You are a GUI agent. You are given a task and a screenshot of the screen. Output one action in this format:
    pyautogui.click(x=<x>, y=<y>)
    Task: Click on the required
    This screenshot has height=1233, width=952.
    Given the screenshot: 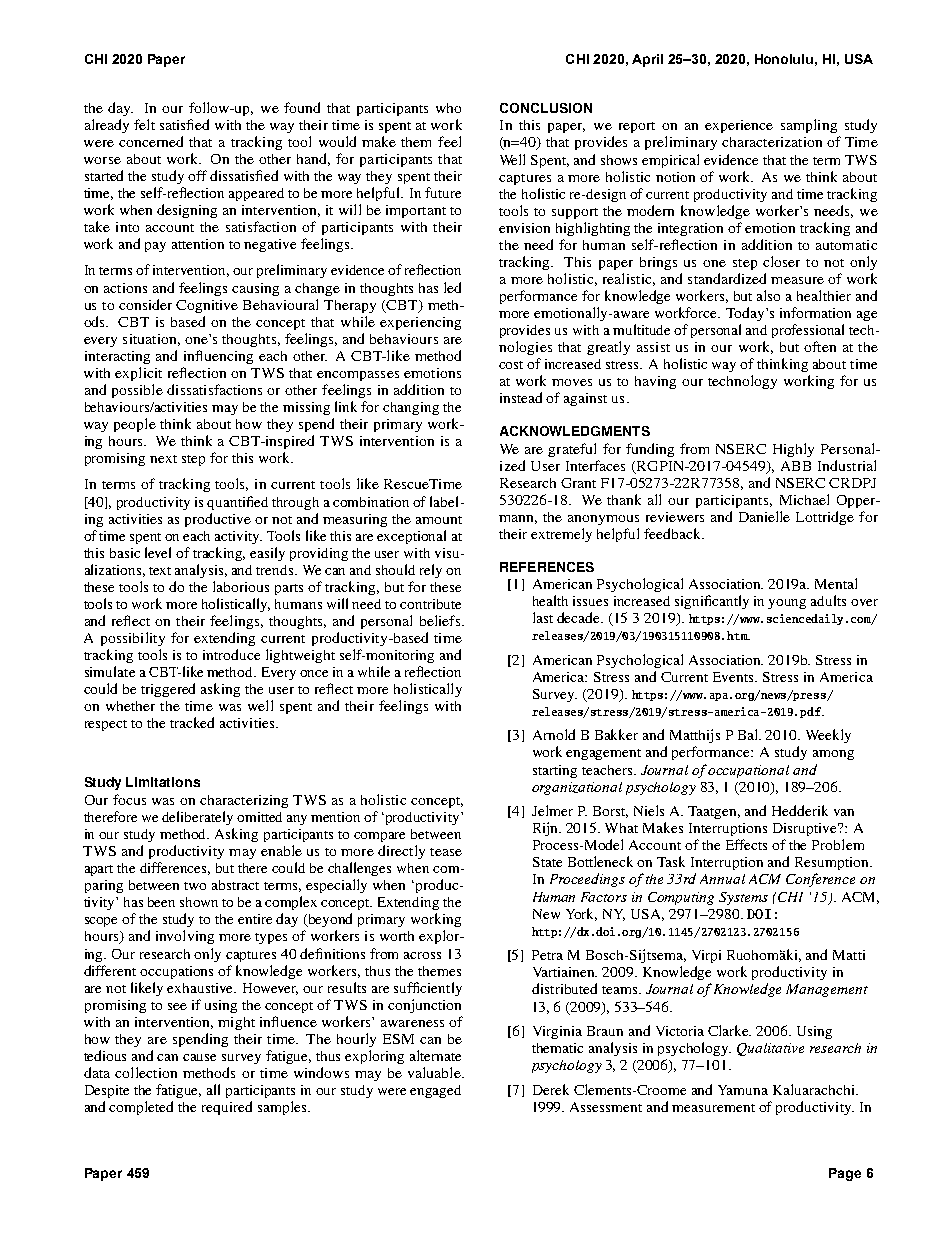 What is the action you would take?
    pyautogui.click(x=227, y=1108)
